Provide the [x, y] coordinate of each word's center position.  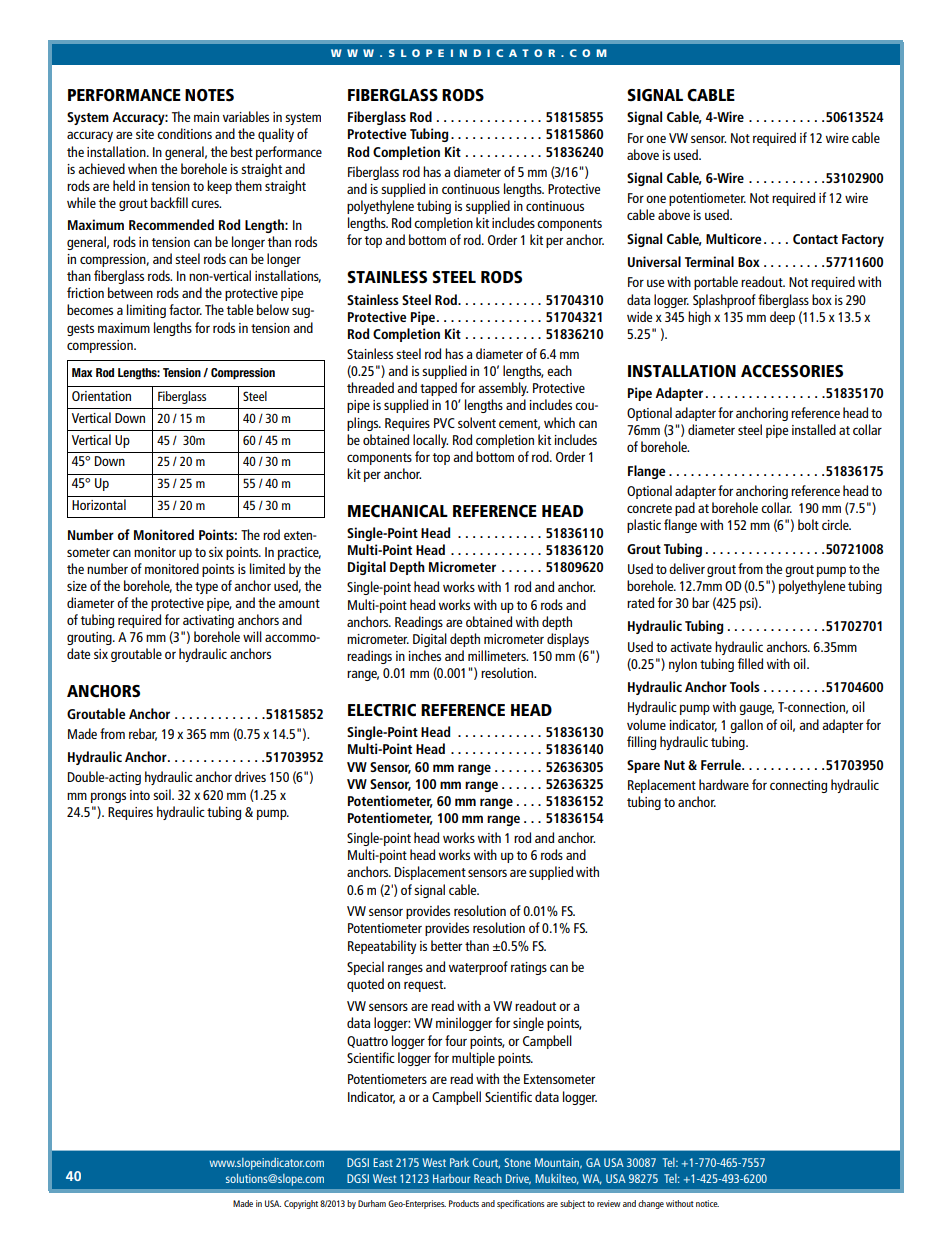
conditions [184, 133]
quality [276, 135]
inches [424, 655]
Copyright [301, 1204]
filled [750, 663]
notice [707, 1203]
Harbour [451, 1178]
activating [208, 621]
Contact [815, 239]
